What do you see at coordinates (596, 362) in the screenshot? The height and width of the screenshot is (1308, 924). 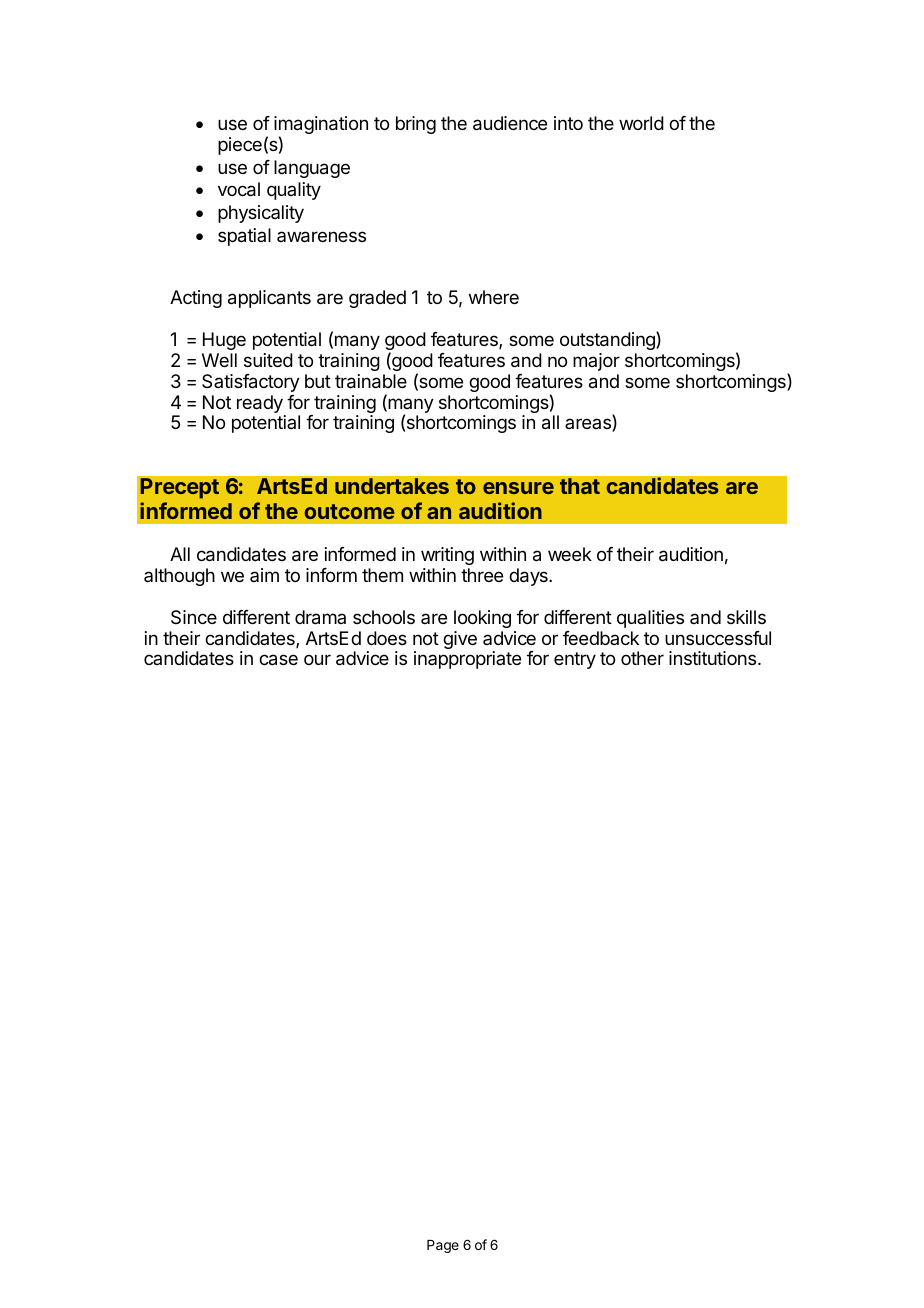 I see `major` at bounding box center [596, 362].
